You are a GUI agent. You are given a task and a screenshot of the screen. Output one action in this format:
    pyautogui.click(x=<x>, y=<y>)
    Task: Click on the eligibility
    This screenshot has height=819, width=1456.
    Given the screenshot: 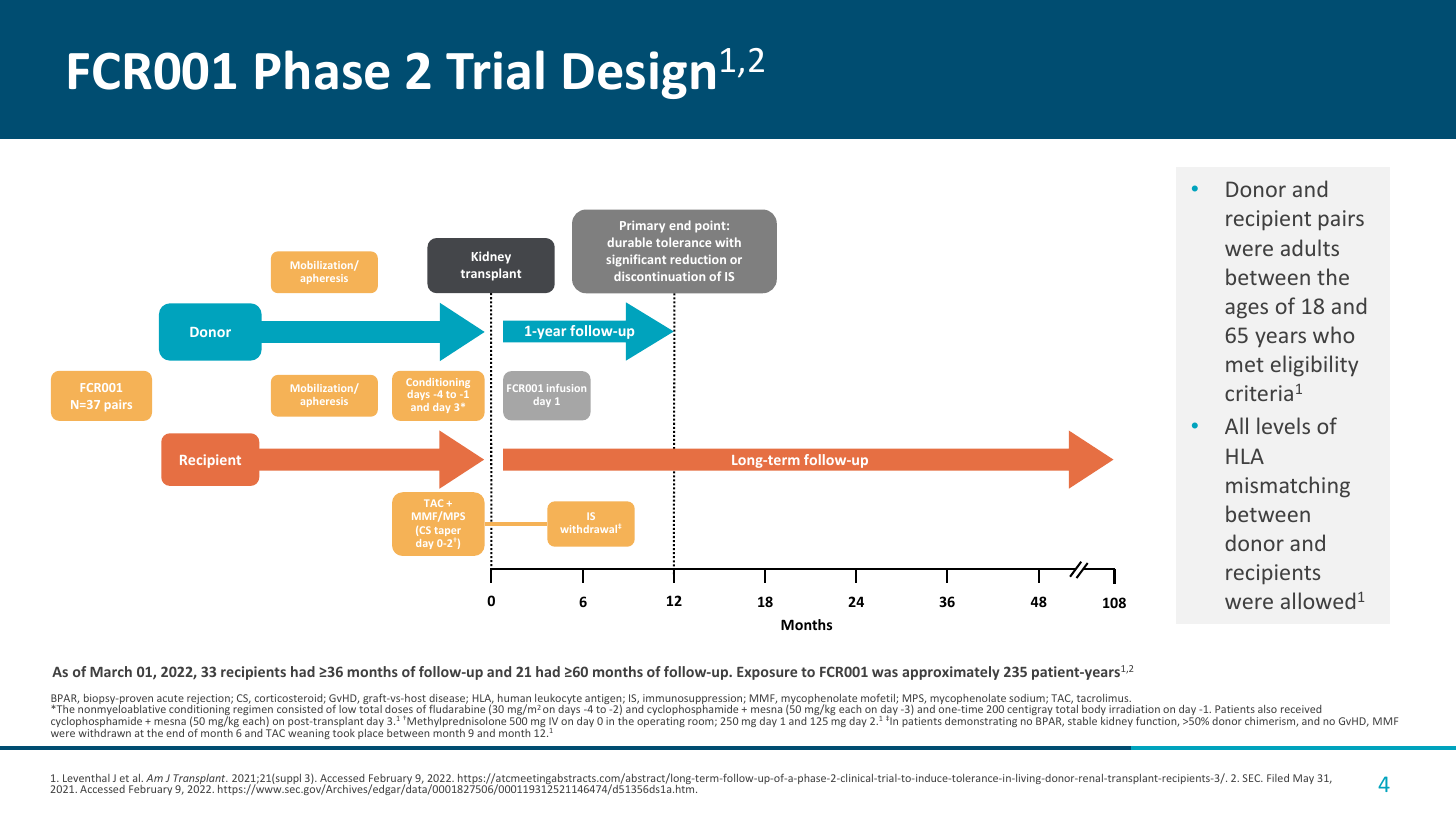 What is the action you would take?
    pyautogui.click(x=1314, y=366)
